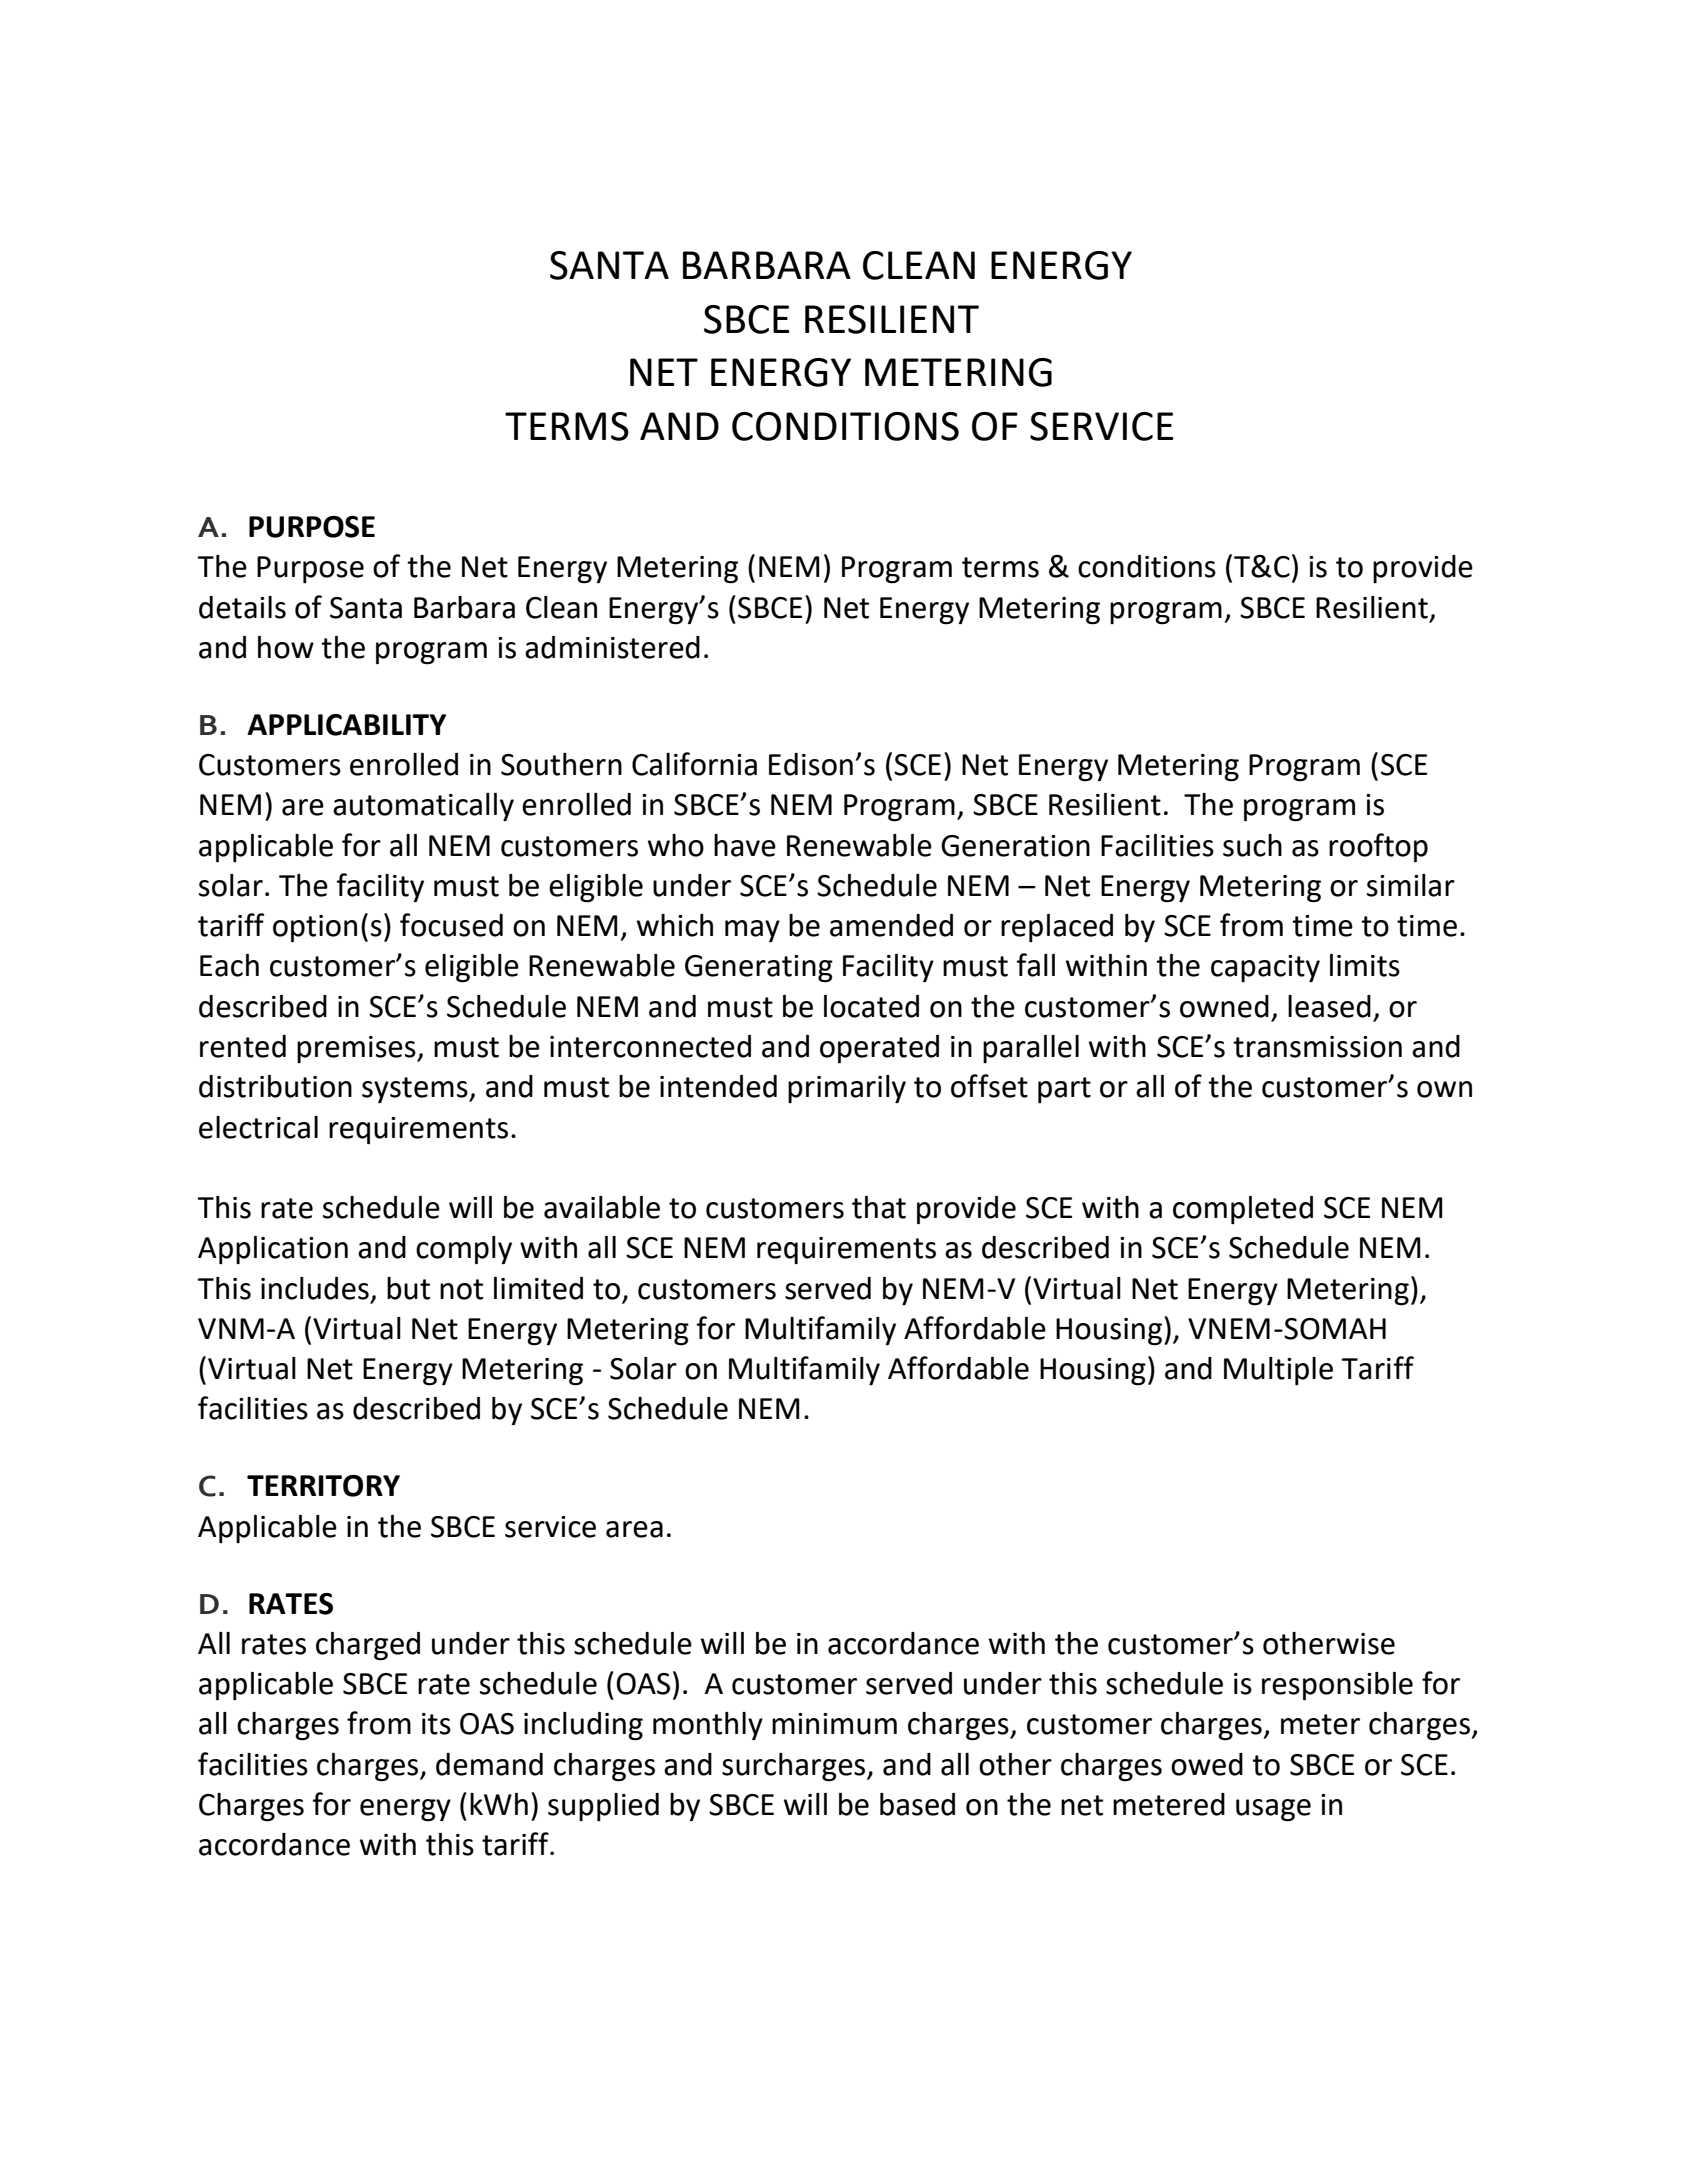 This screenshot has width=1682, height=2176. I want to click on owed, so click(1207, 1764).
